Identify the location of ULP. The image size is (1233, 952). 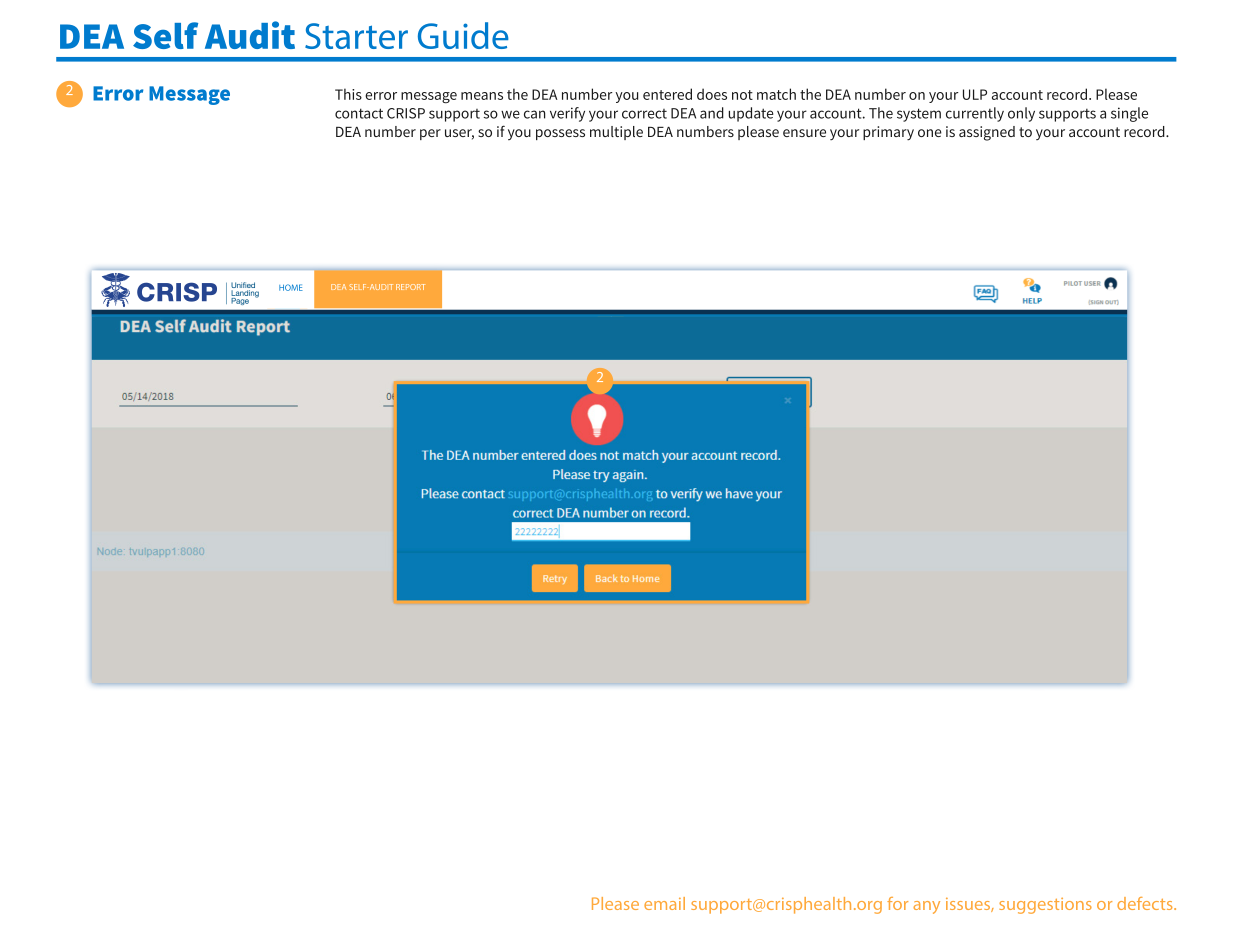
(975, 94).
